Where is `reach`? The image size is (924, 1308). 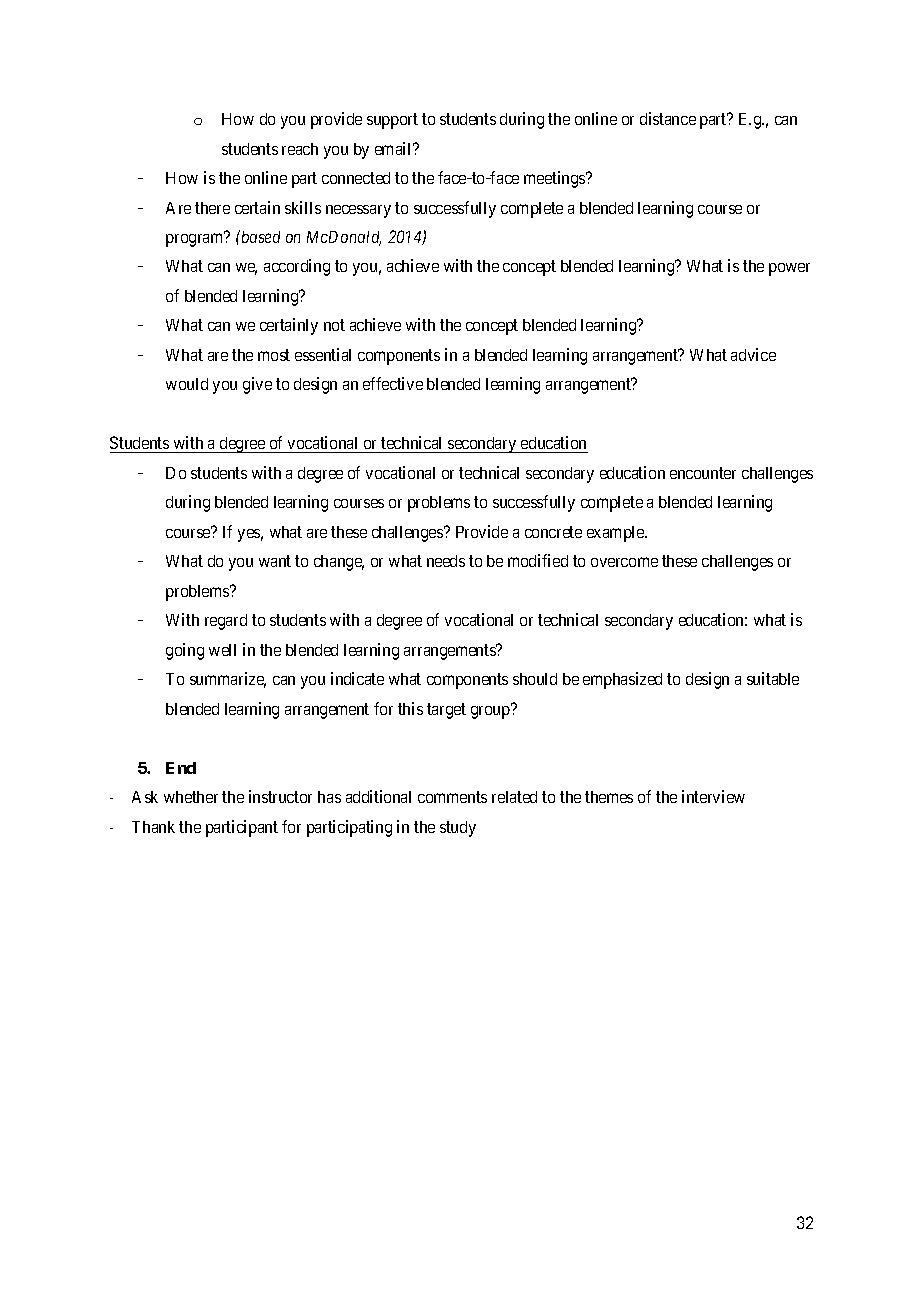 reach is located at coordinates (300, 149).
